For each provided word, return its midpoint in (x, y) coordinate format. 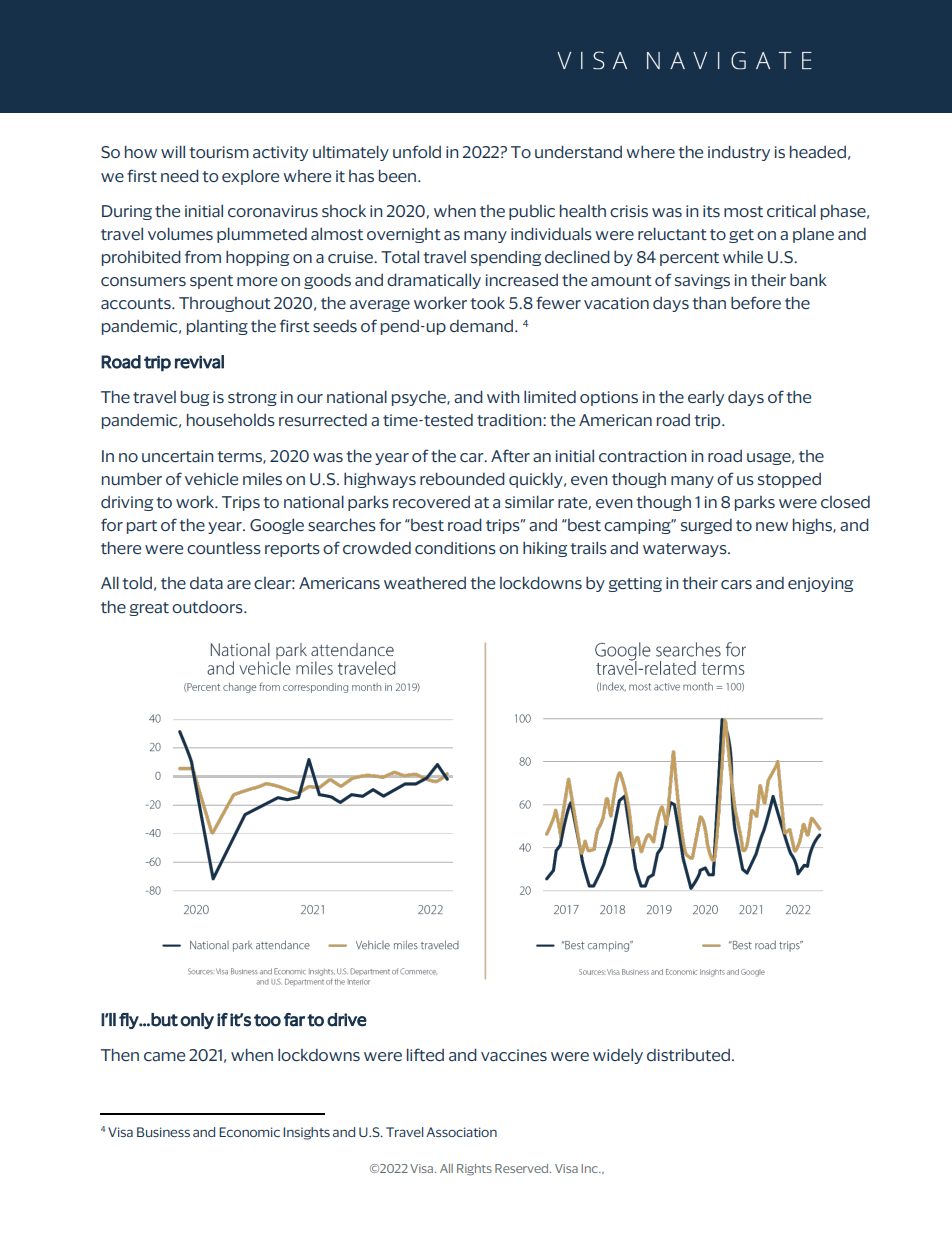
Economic (249, 1132)
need (180, 175)
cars (736, 584)
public (532, 212)
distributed (688, 1054)
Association (461, 1132)
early (706, 398)
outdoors (208, 607)
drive (347, 1020)
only (197, 1021)
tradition (510, 419)
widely (618, 1056)
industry (739, 153)
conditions (455, 548)
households (231, 419)
